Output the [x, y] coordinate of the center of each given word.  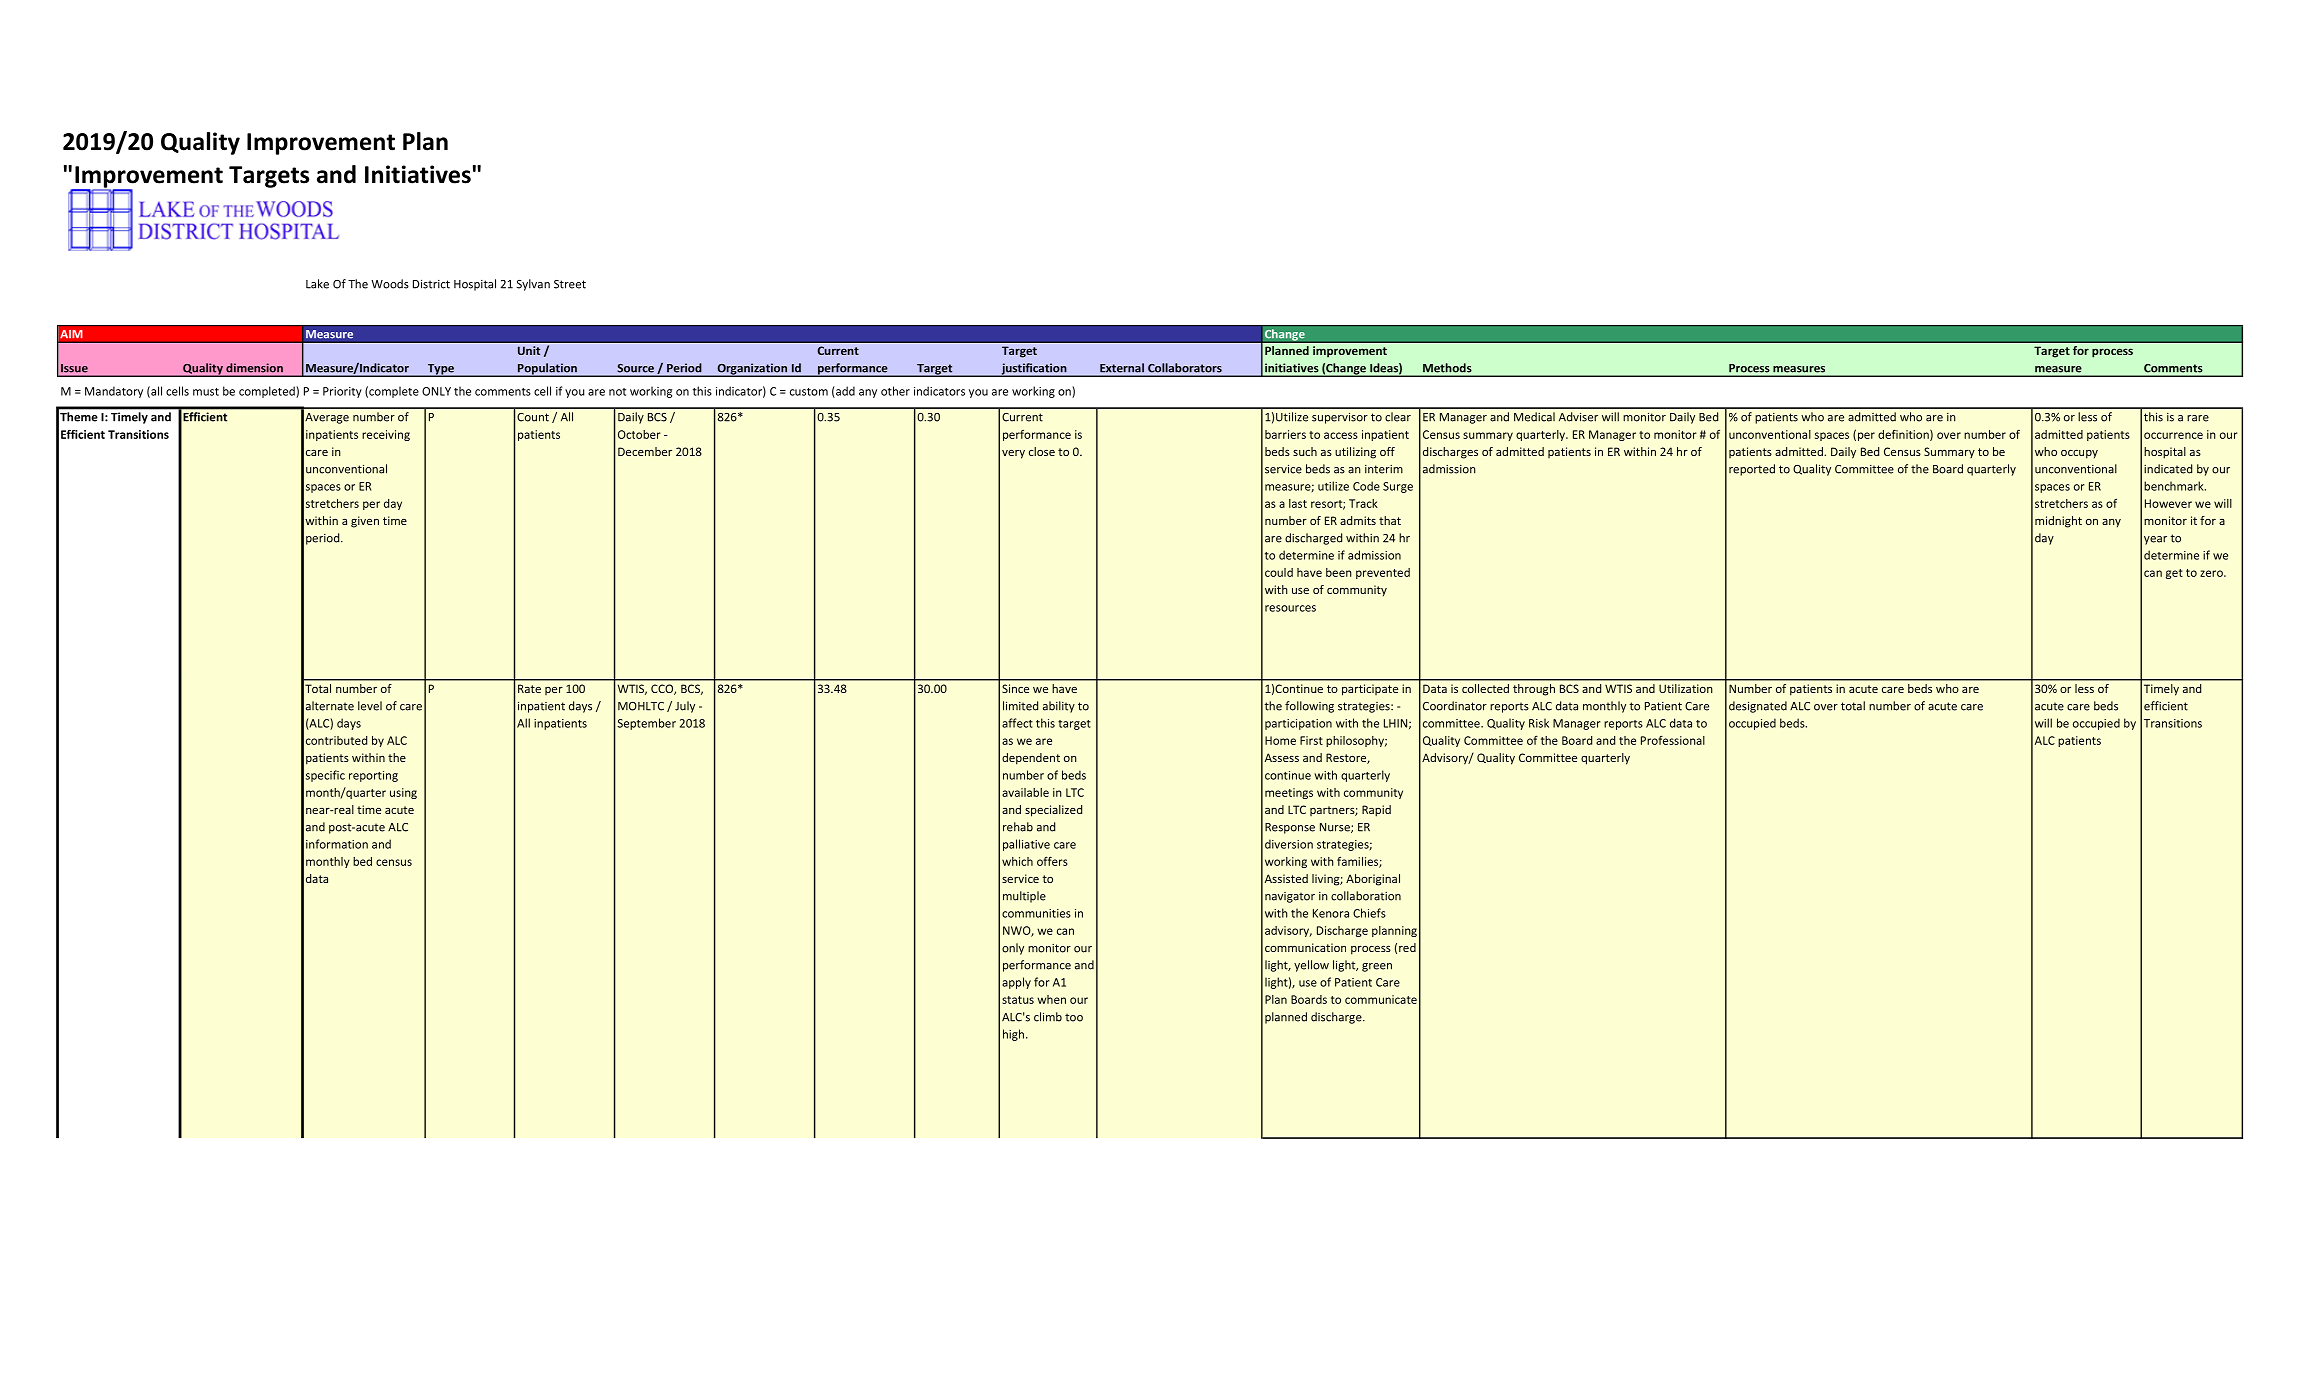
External [1122, 367]
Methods [1447, 367]
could [1279, 572]
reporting [373, 776]
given [365, 522]
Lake [317, 284]
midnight [2058, 522]
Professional [1673, 740]
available [1025, 792]
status [1018, 1000]
